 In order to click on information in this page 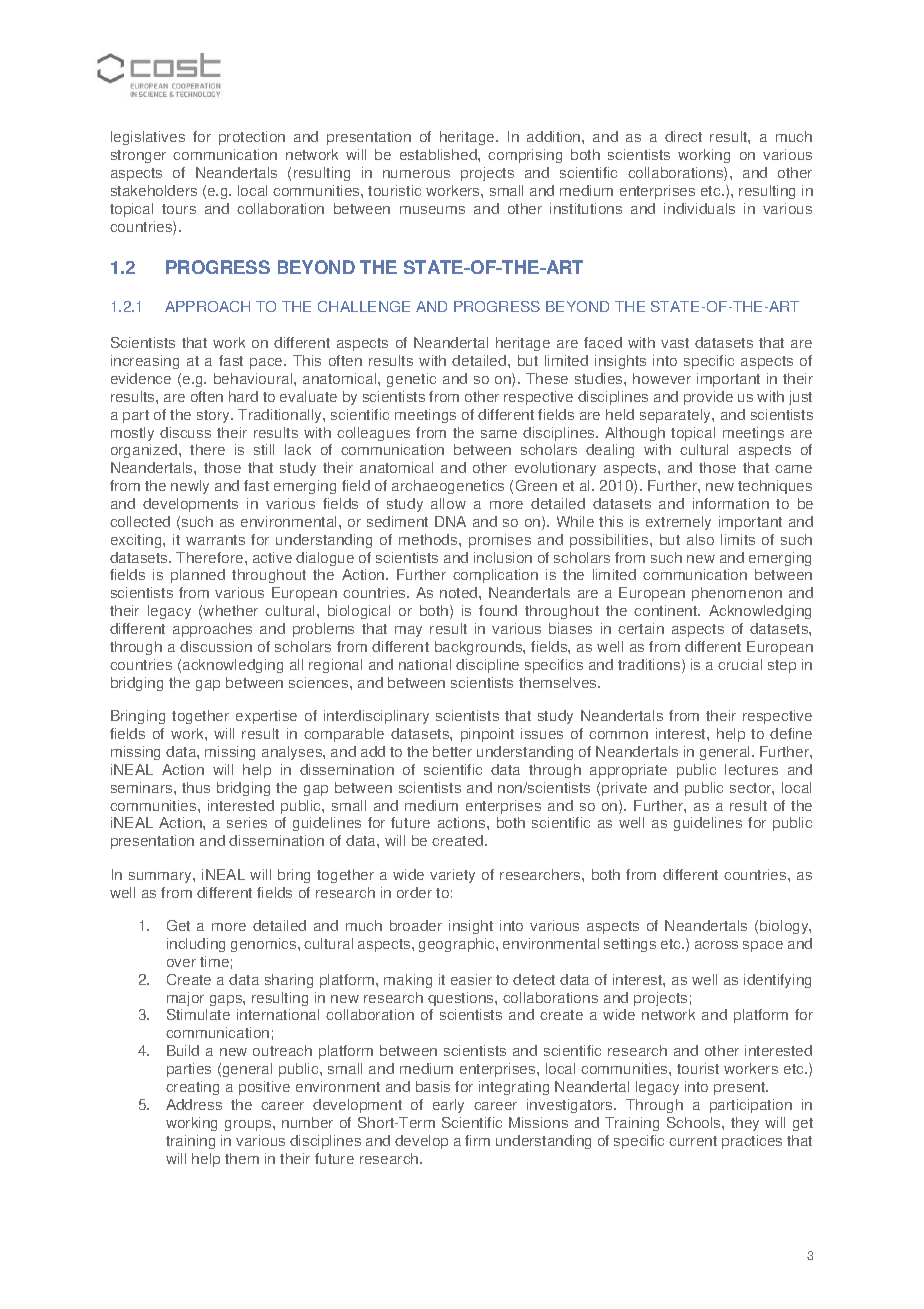, I will do `click(731, 503)`.
